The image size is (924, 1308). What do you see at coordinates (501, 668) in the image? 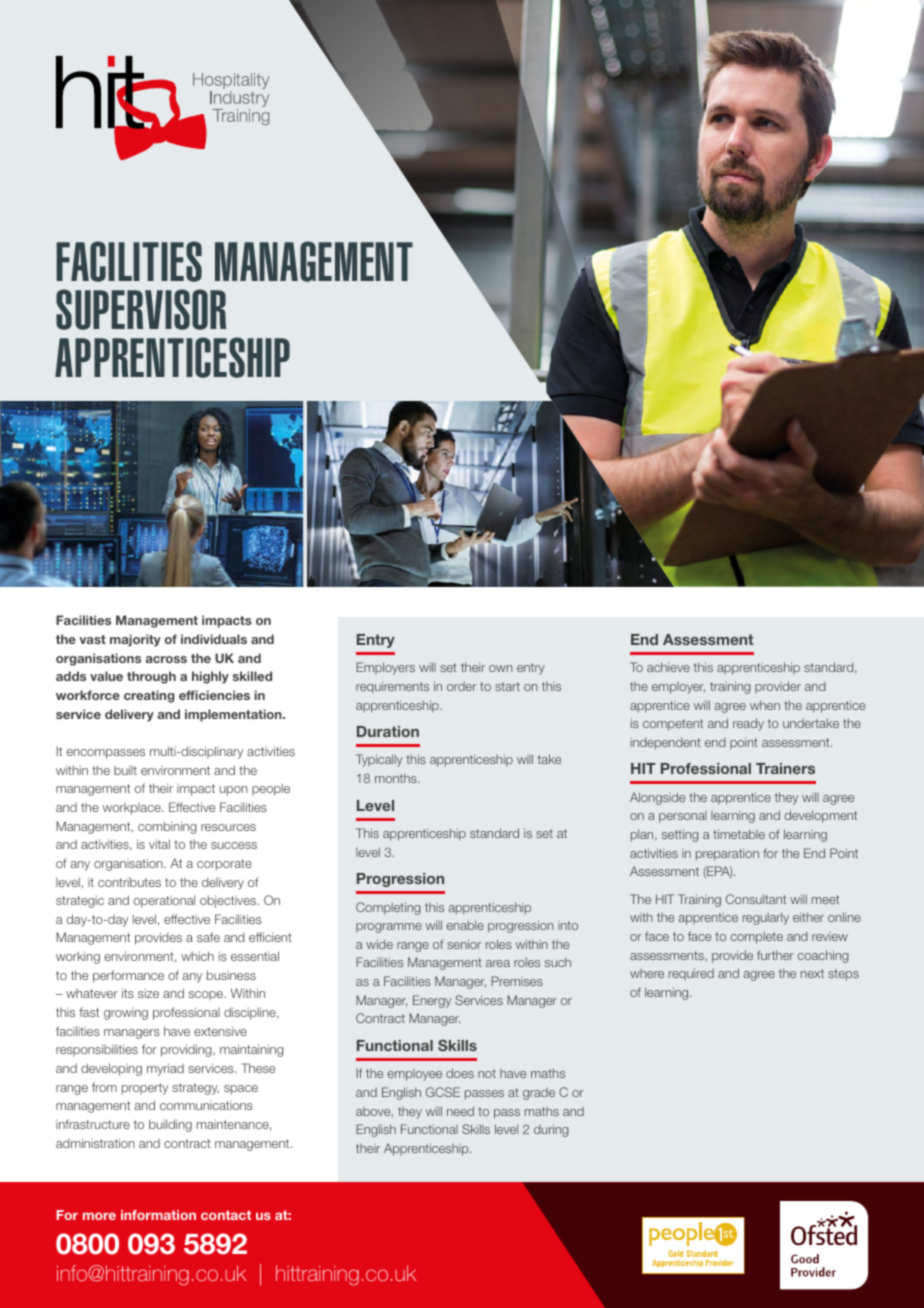
I see `own` at bounding box center [501, 668].
